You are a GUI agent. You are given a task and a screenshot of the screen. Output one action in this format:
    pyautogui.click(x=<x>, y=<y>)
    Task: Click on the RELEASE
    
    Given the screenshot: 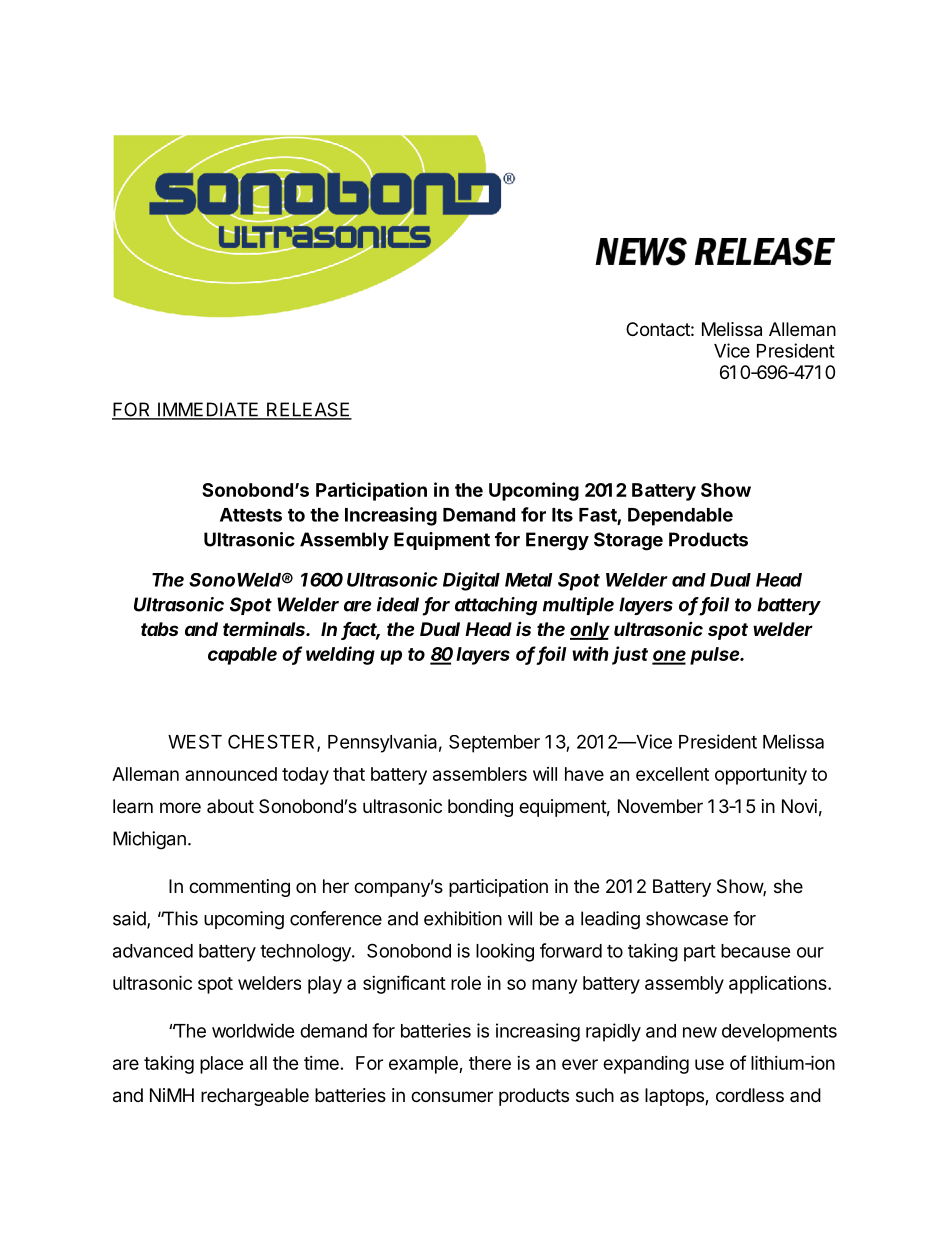 What is the action you would take?
    pyautogui.click(x=308, y=410)
